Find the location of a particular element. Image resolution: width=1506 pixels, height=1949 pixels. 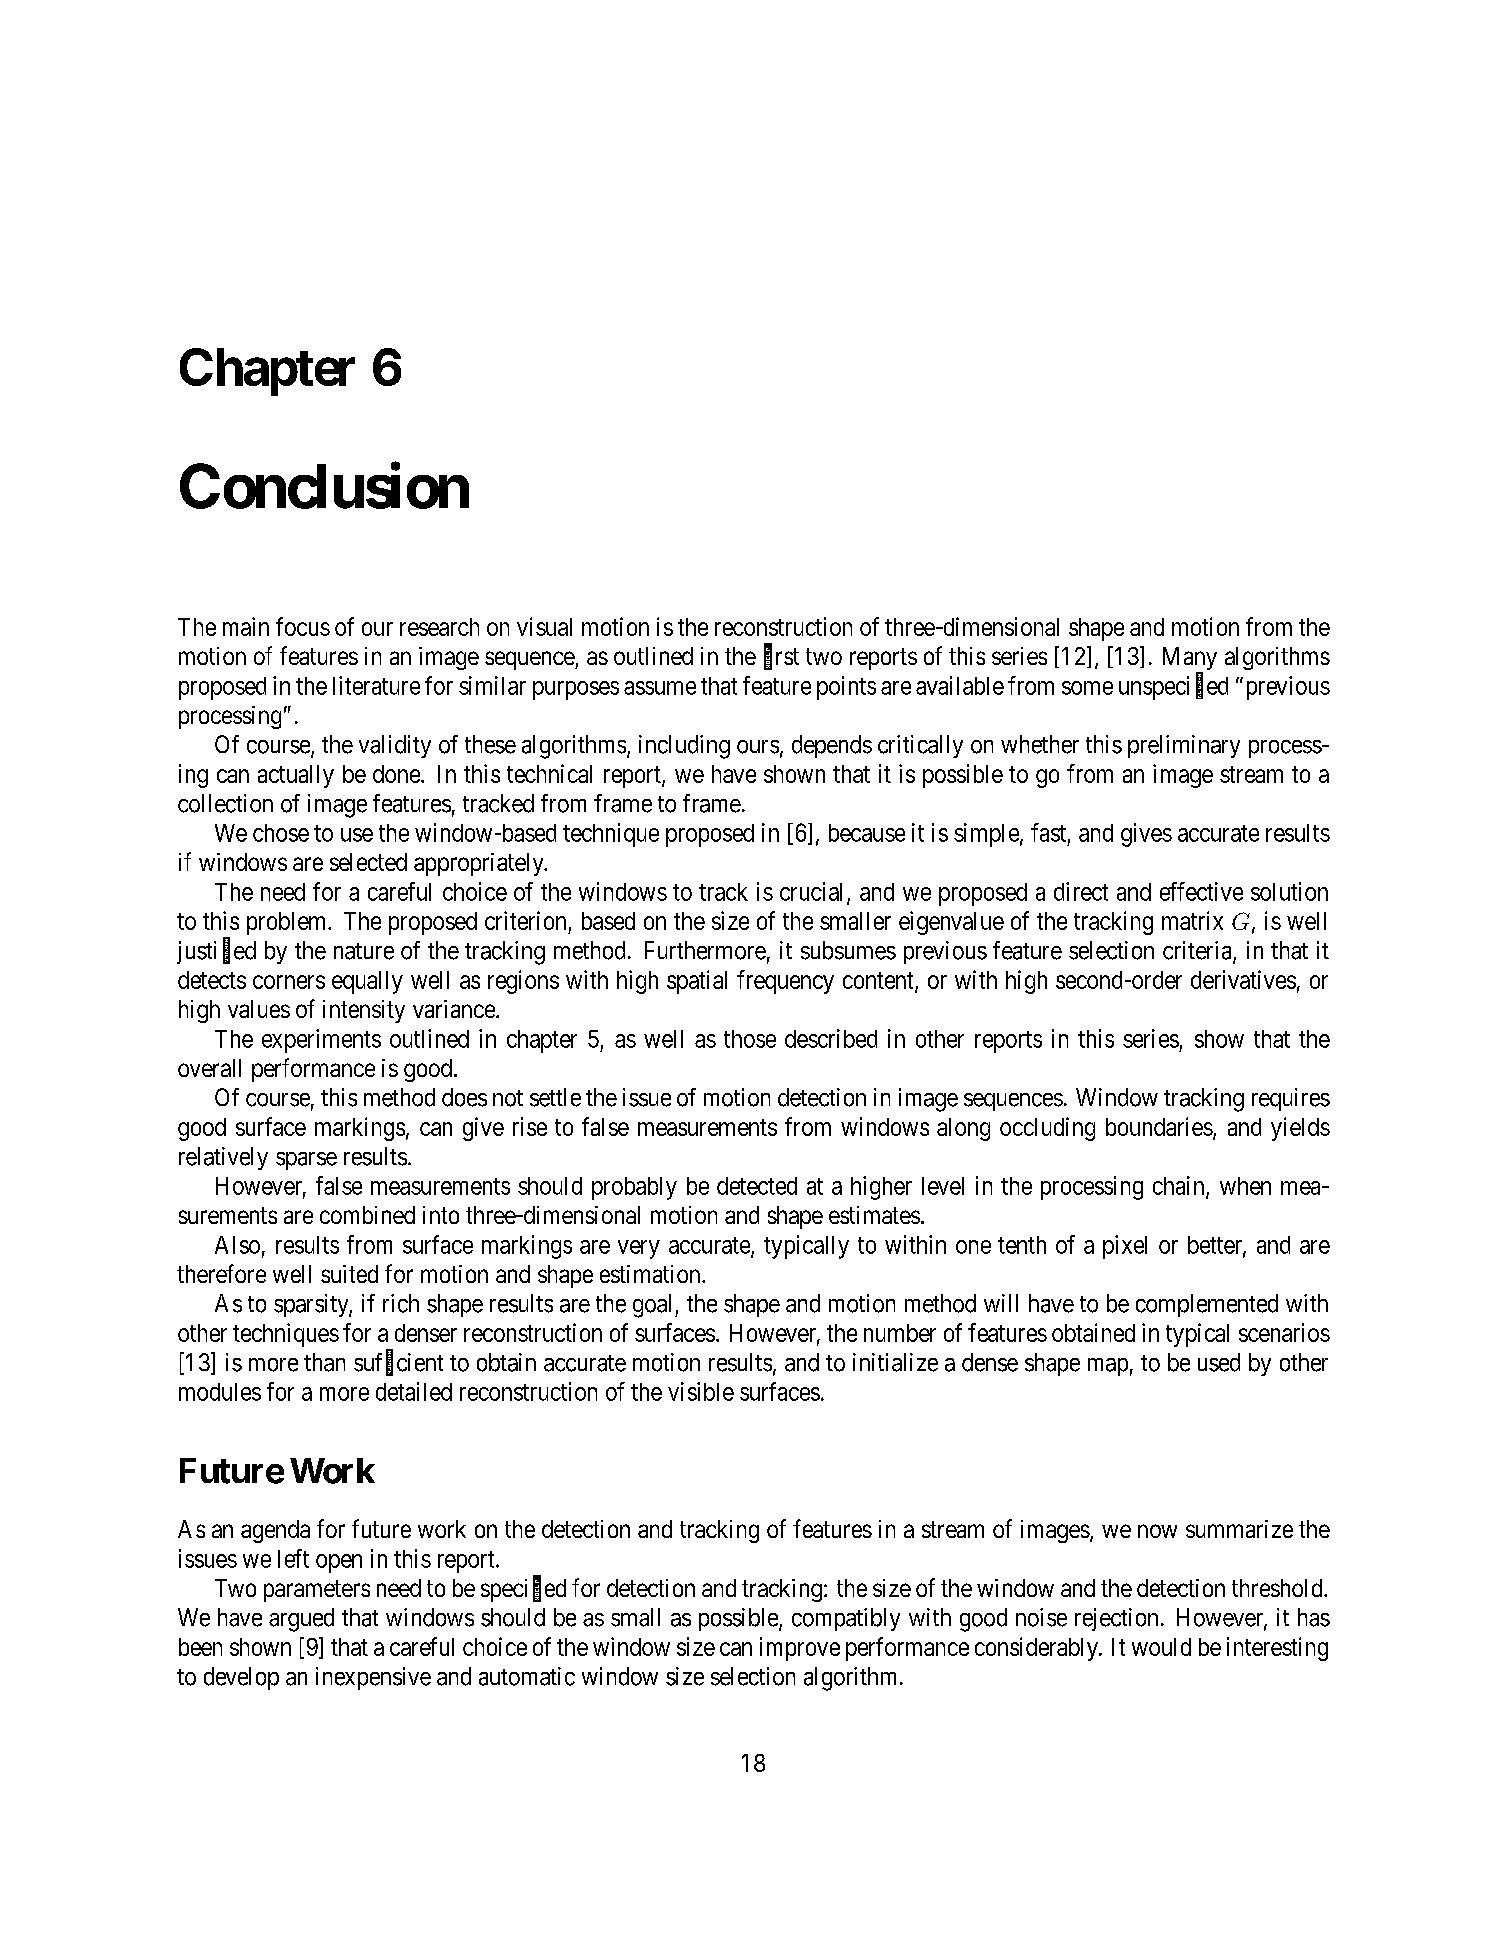

experiments is located at coordinates (321, 1041).
